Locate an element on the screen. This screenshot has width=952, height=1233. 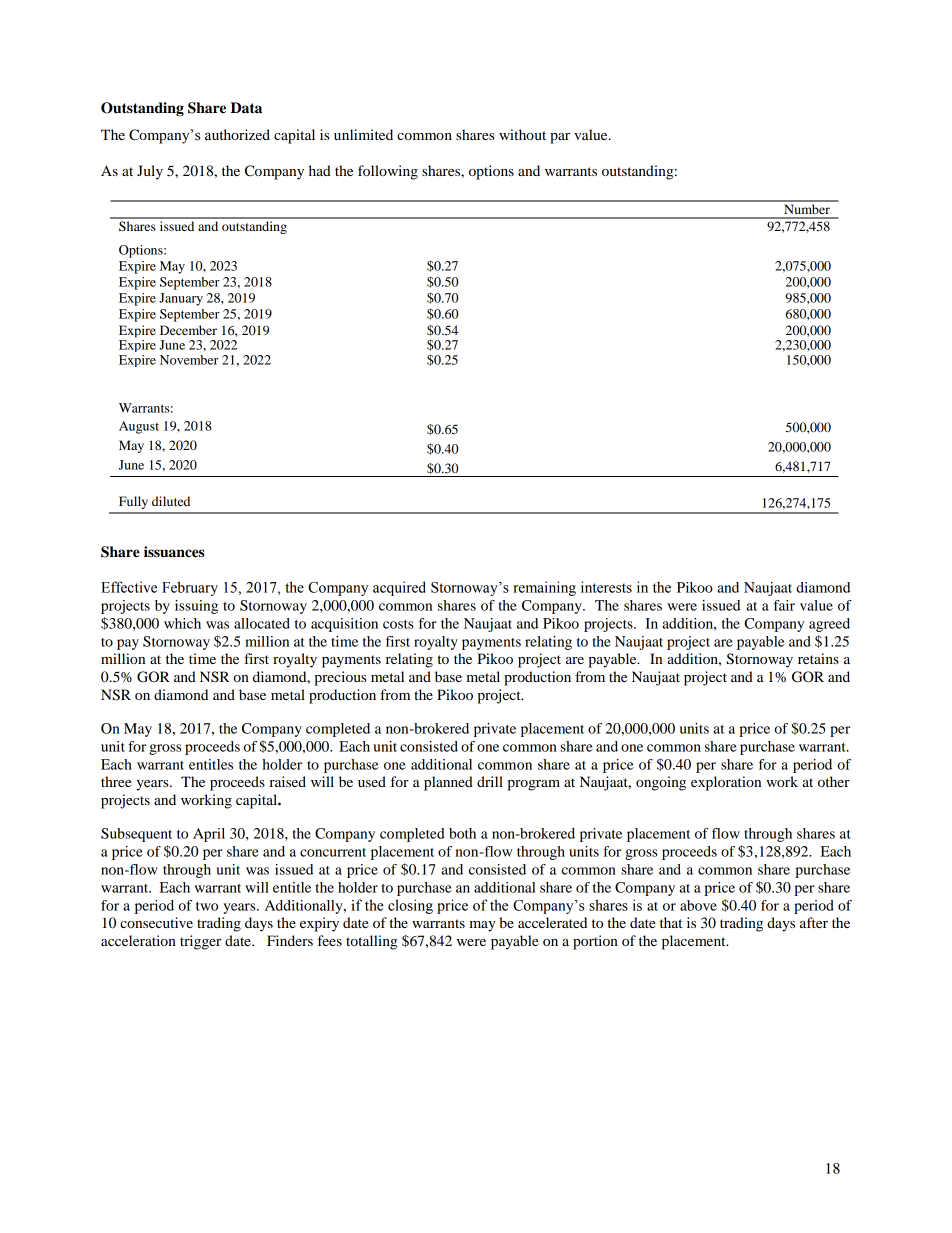
retains is located at coordinates (818, 658).
